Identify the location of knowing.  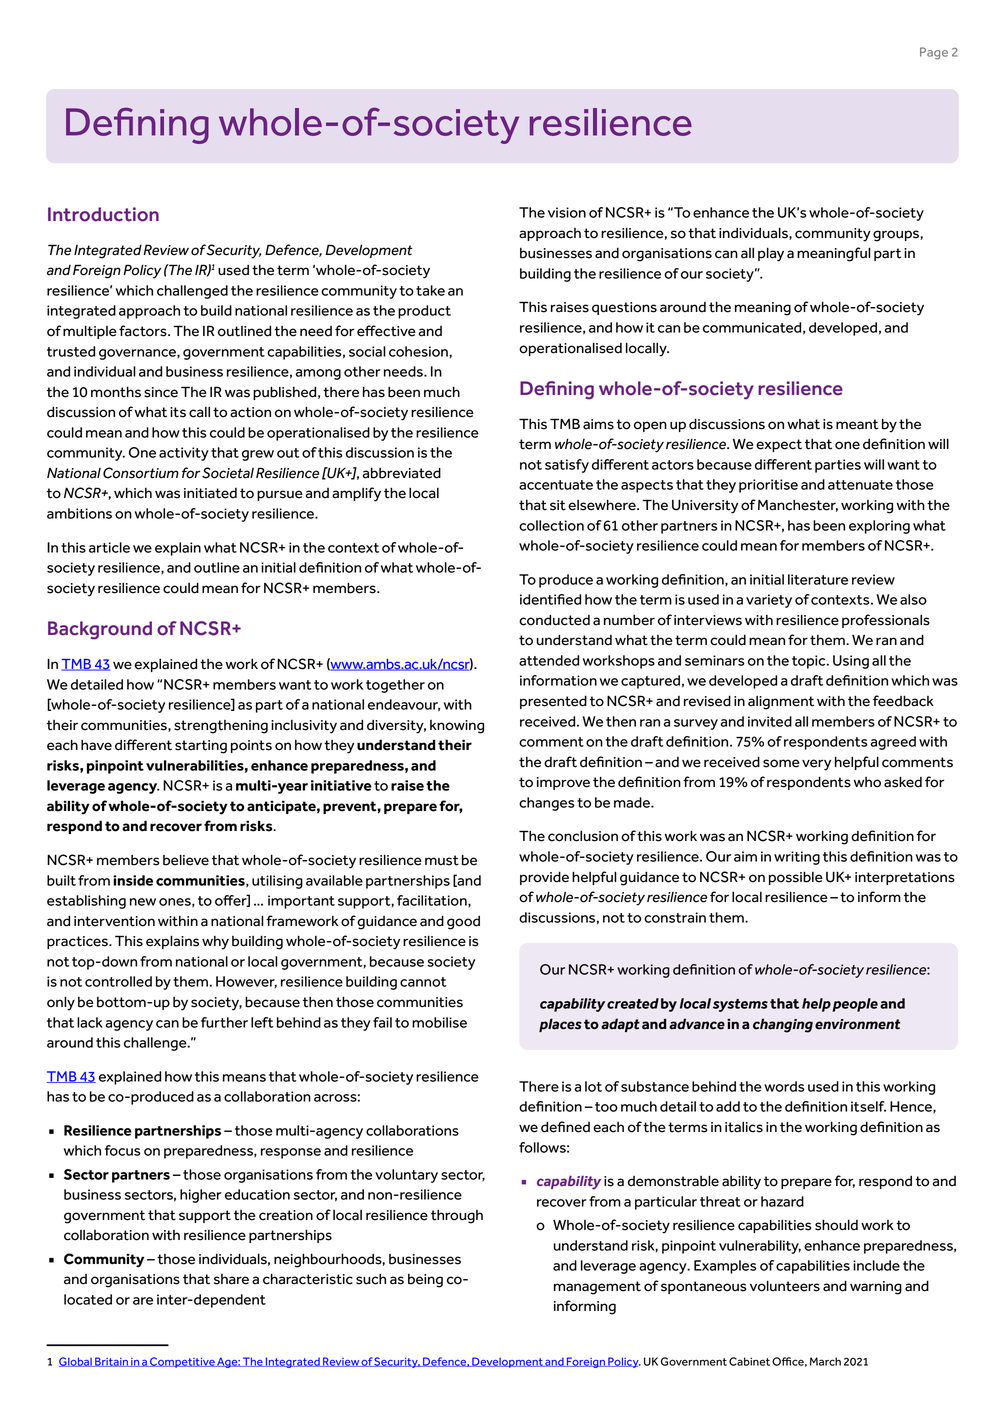
(457, 727).
